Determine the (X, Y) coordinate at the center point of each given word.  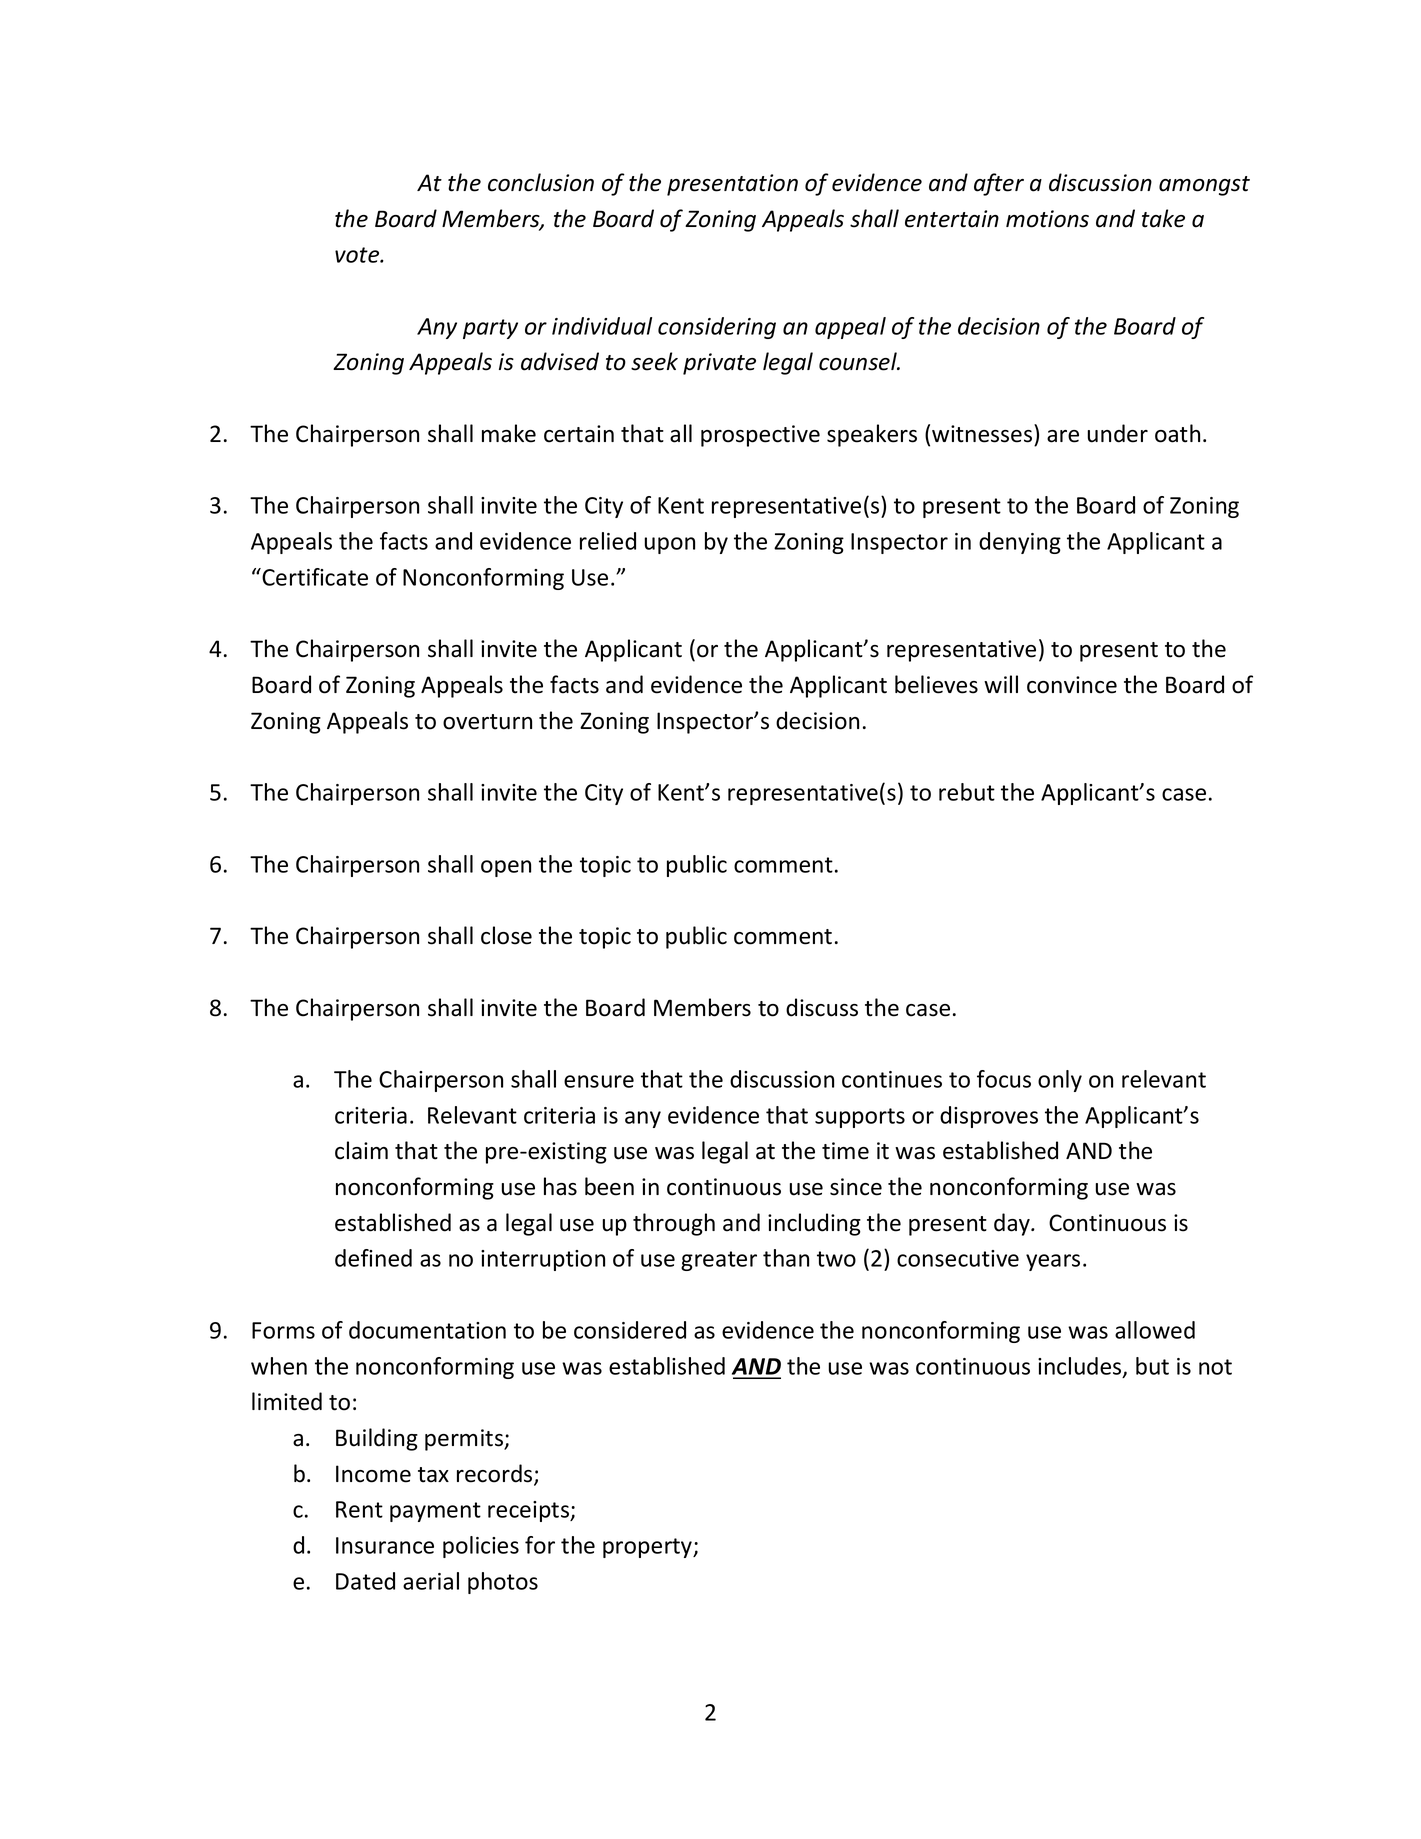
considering (717, 328)
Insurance (385, 1545)
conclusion (541, 182)
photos (503, 1583)
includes (1081, 1367)
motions (1047, 219)
